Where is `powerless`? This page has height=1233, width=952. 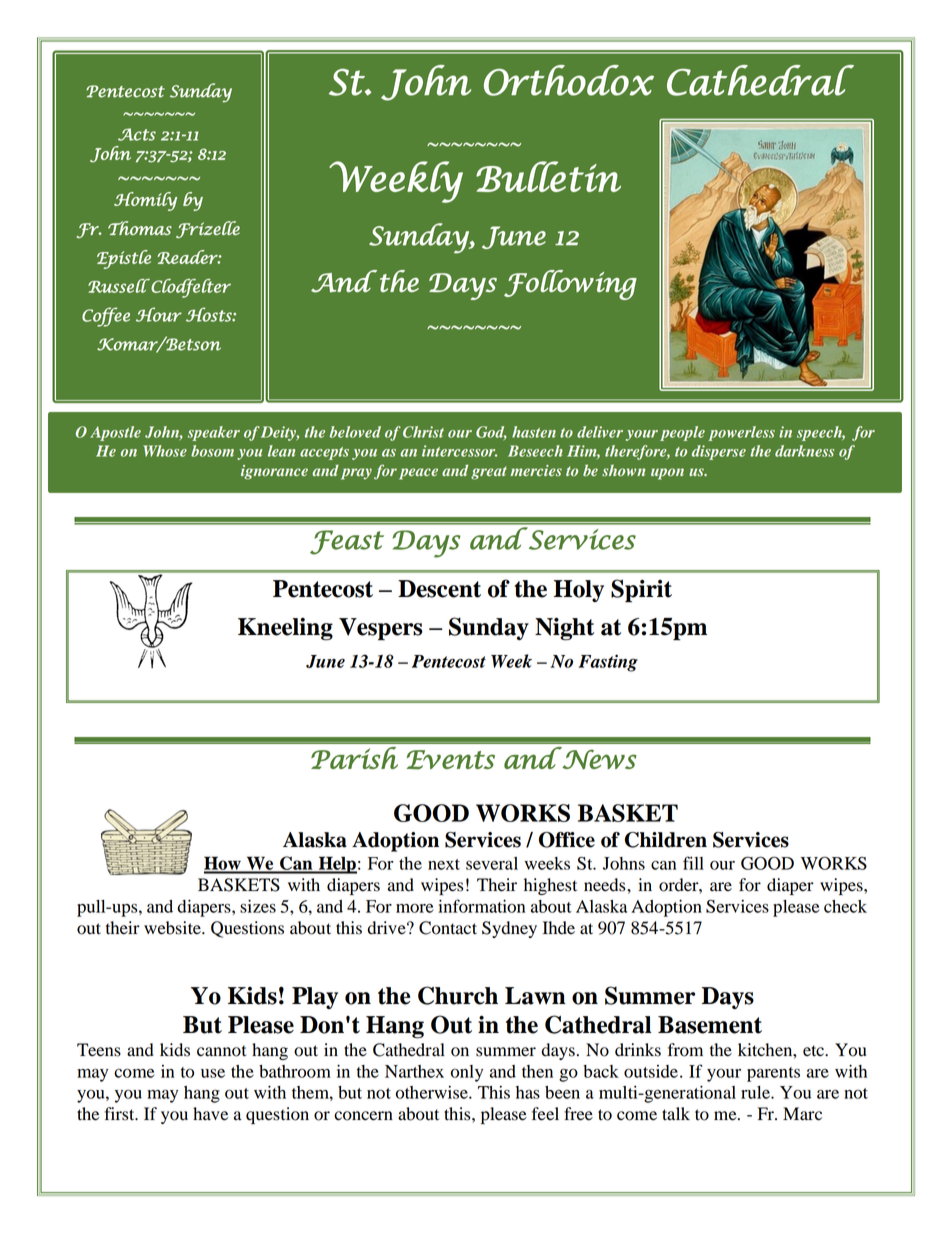 powerless is located at coordinates (741, 433).
